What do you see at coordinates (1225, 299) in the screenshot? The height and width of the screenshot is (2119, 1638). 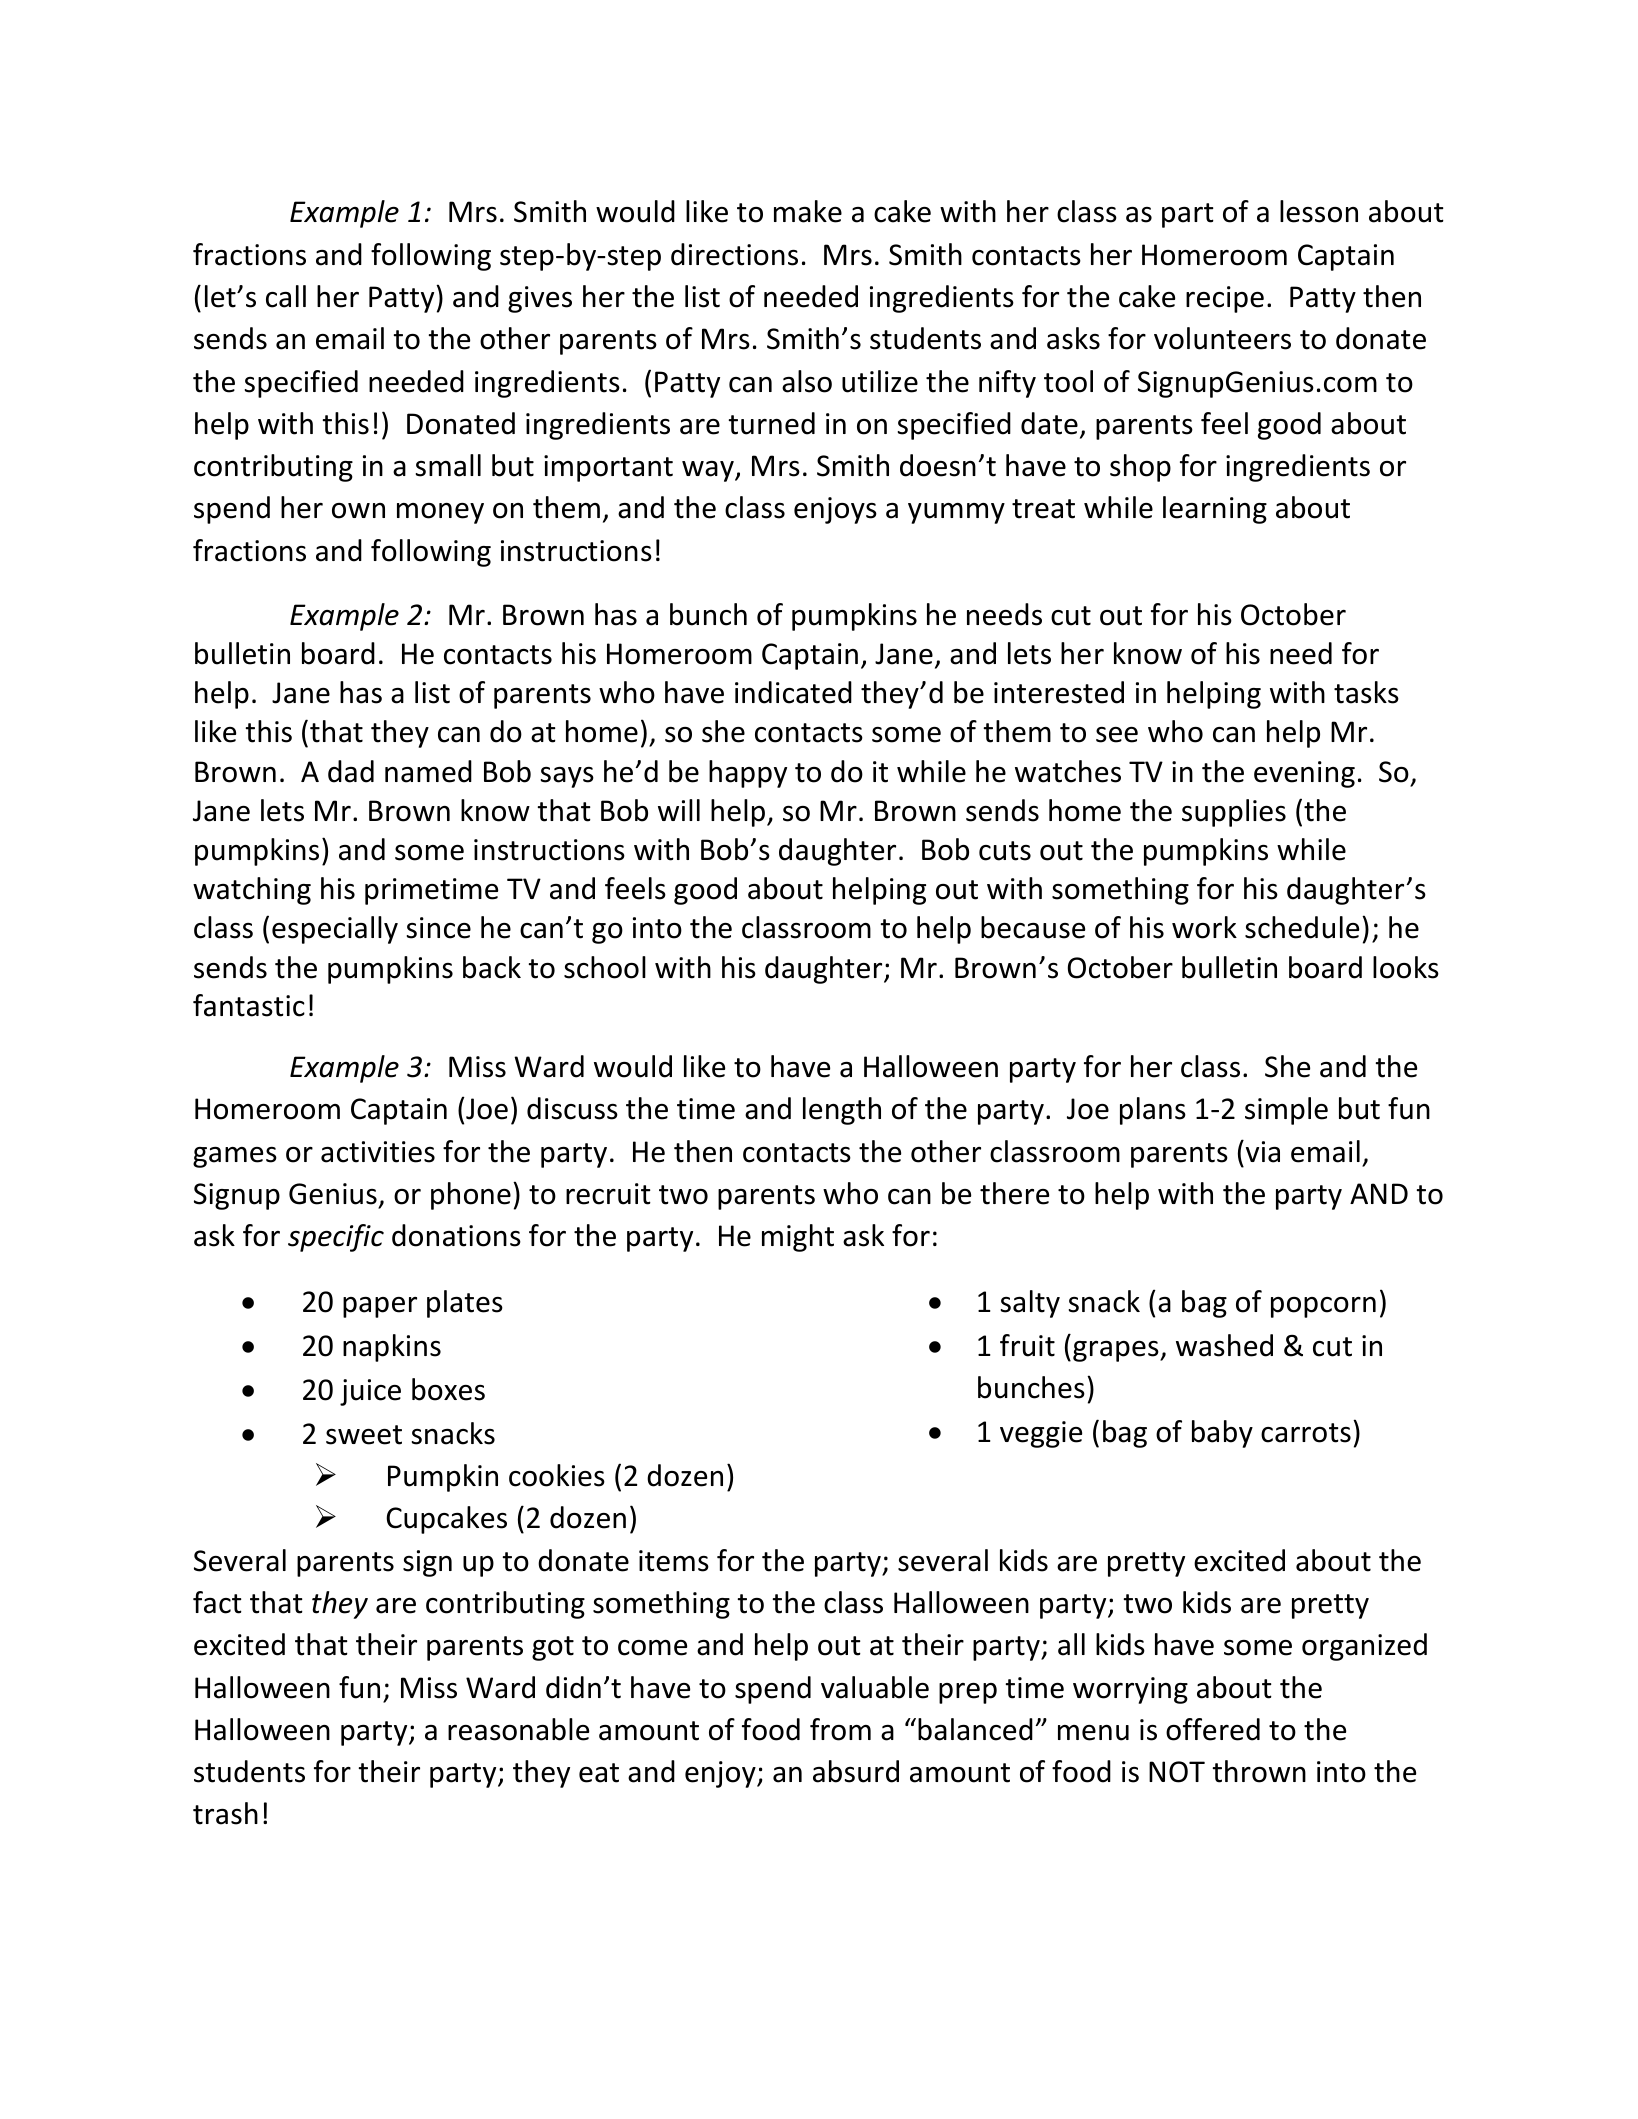 I see `recipe` at bounding box center [1225, 299].
